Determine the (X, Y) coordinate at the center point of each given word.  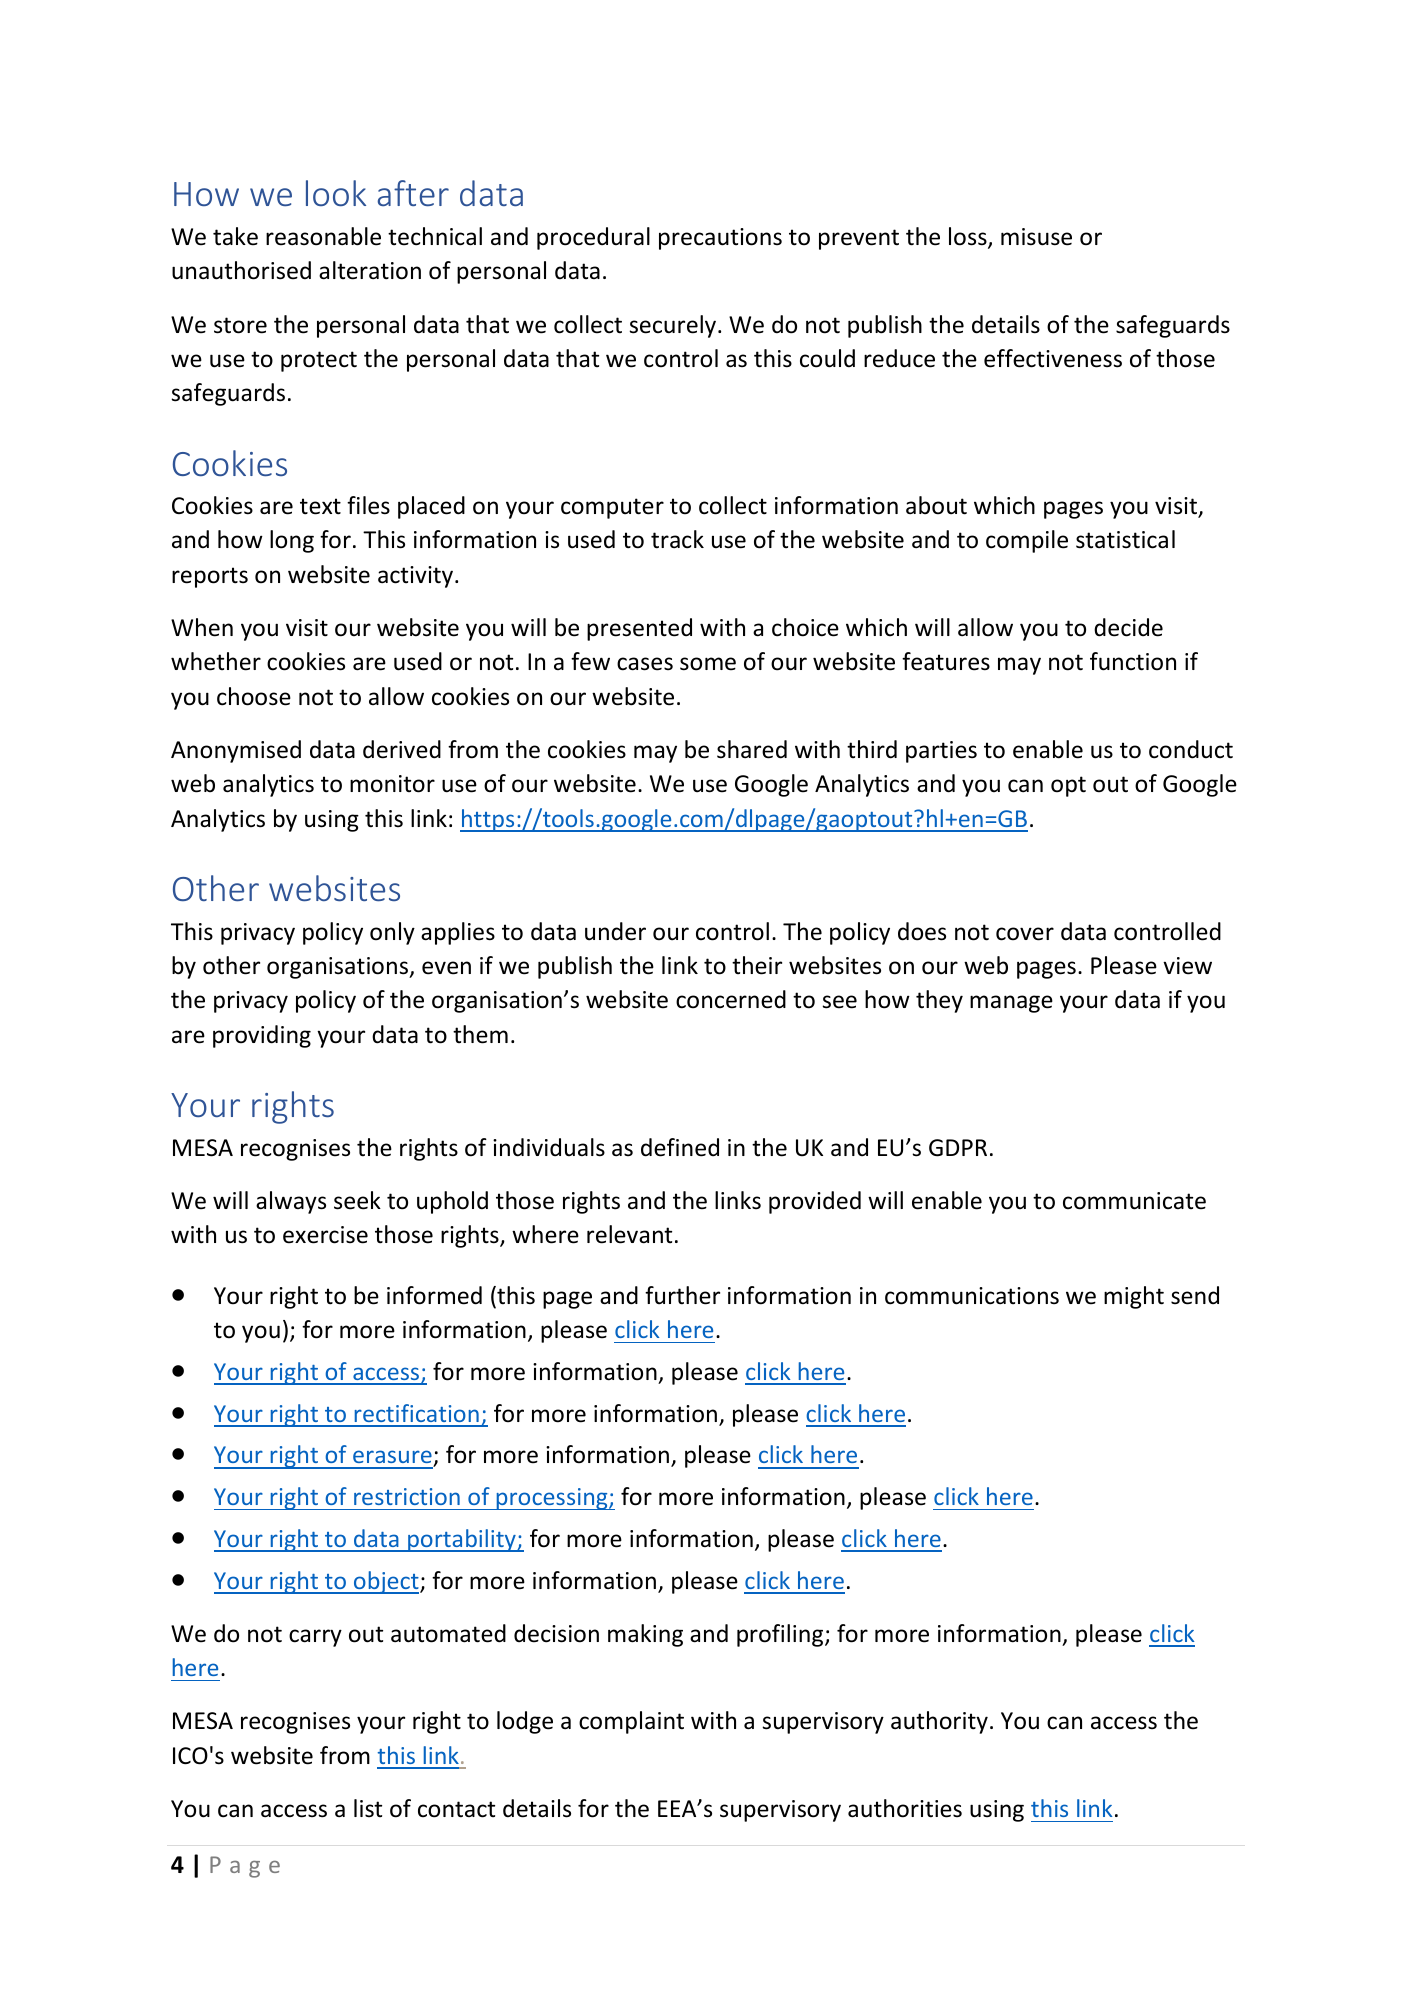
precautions (720, 239)
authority (939, 1722)
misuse (1036, 237)
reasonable (323, 236)
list (368, 1808)
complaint (631, 1722)
